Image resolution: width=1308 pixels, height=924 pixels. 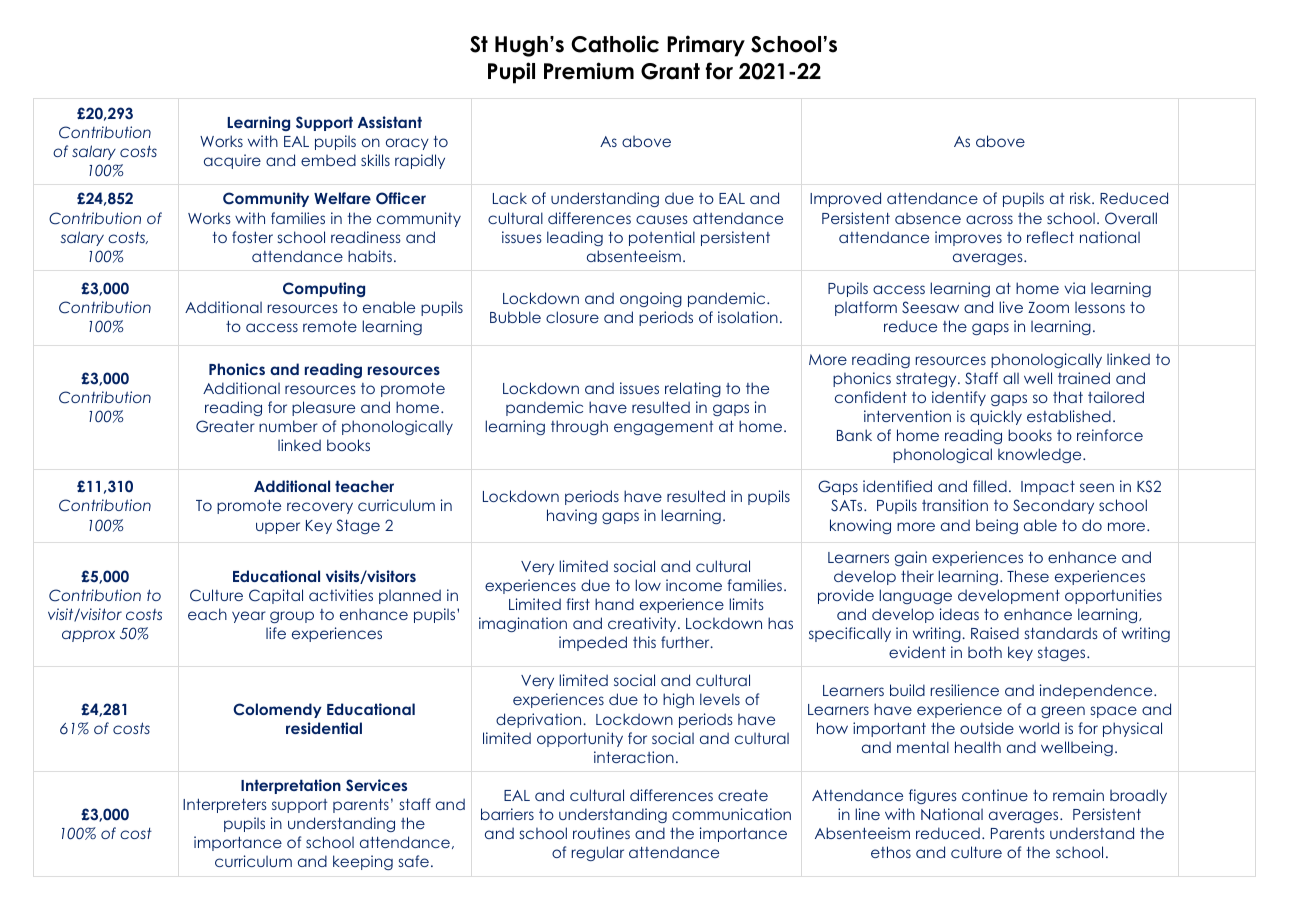 What do you see at coordinates (225, 805) in the screenshot?
I see `Interpreters` at bounding box center [225, 805].
